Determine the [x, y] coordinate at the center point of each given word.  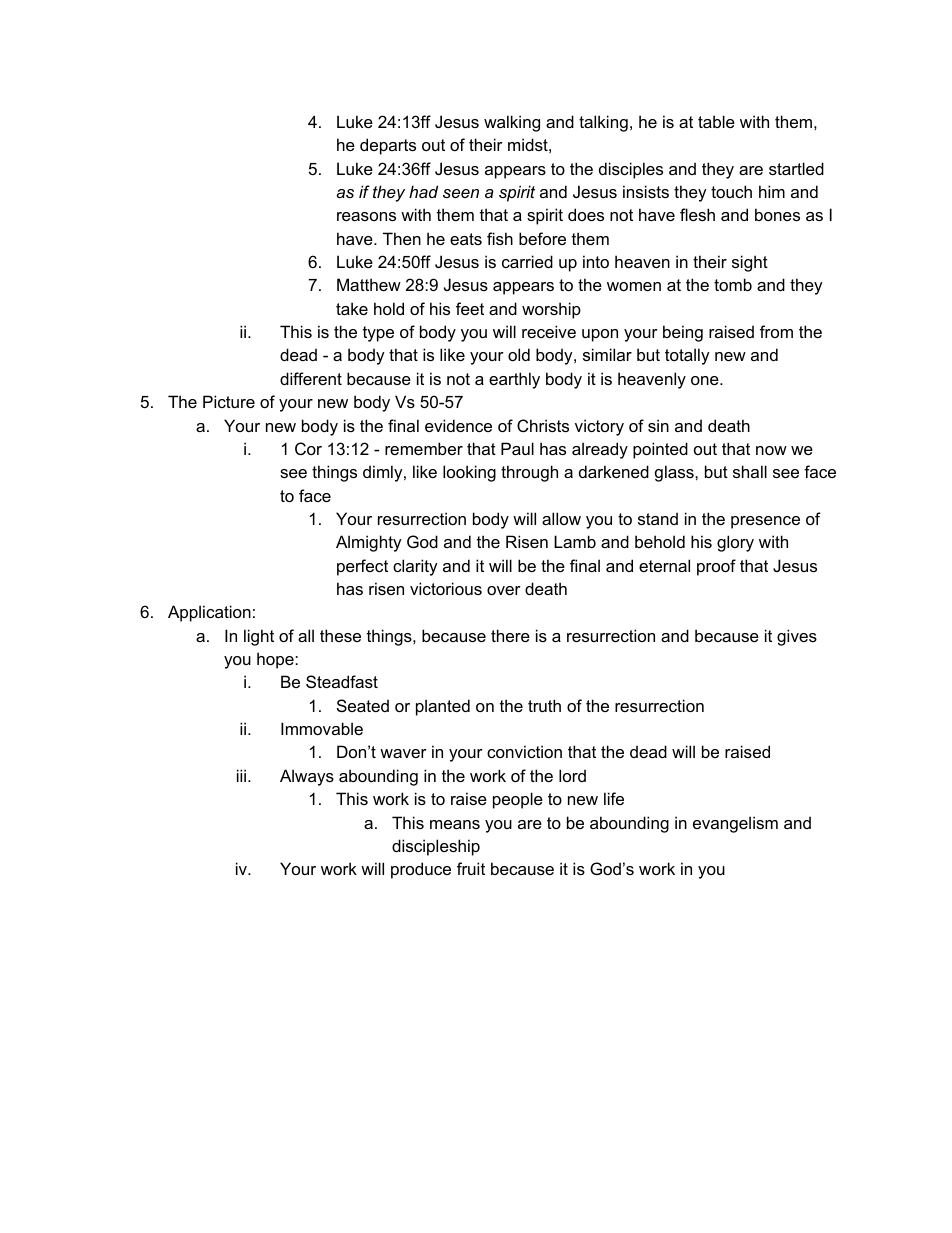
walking [512, 123]
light [259, 637]
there [510, 635]
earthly [514, 380]
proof [716, 567]
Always [307, 777]
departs [388, 146]
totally [687, 356]
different [311, 378]
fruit [471, 868]
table [716, 121]
